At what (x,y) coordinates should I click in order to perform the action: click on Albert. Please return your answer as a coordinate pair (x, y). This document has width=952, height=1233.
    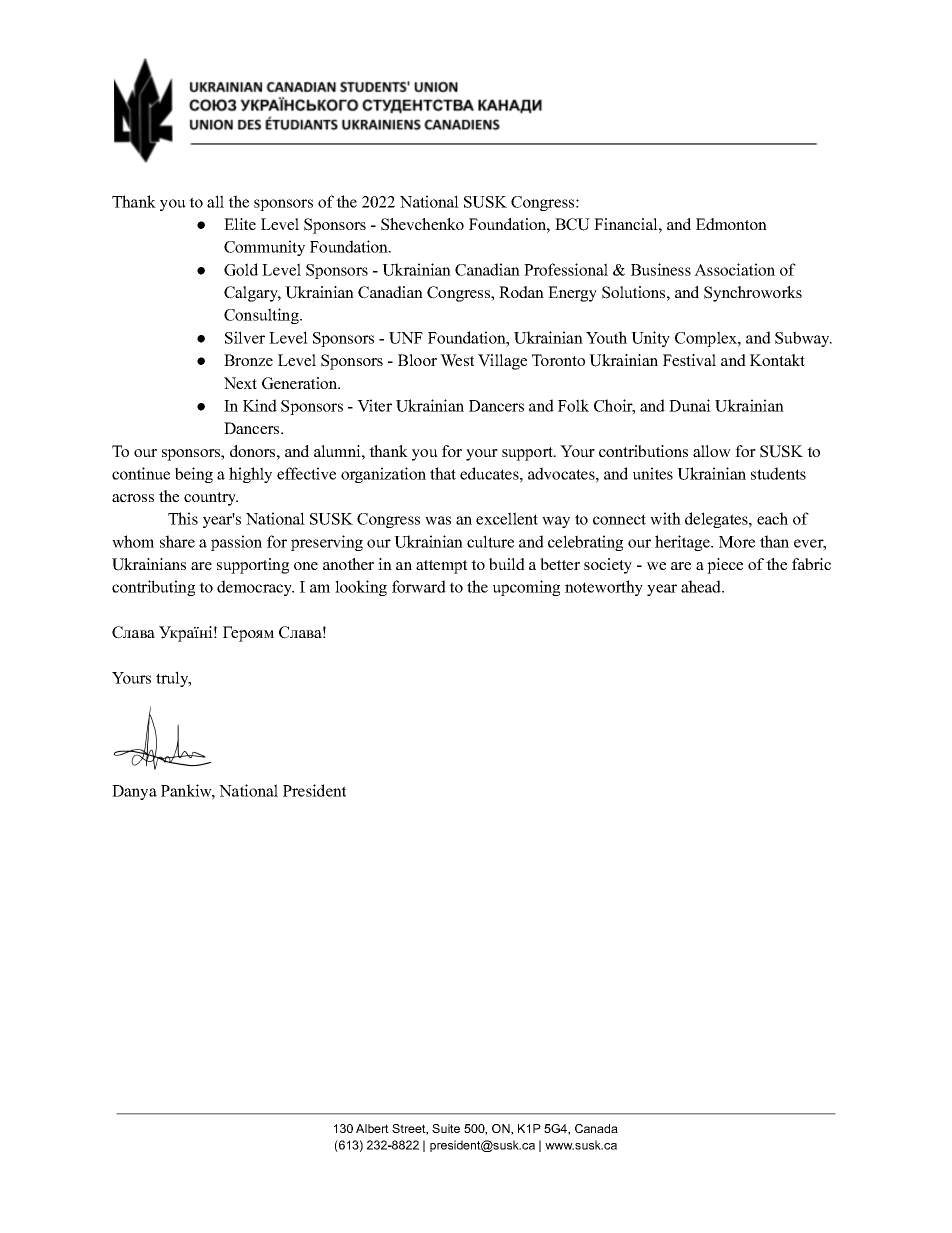
    Looking at the image, I should click on (372, 1128).
